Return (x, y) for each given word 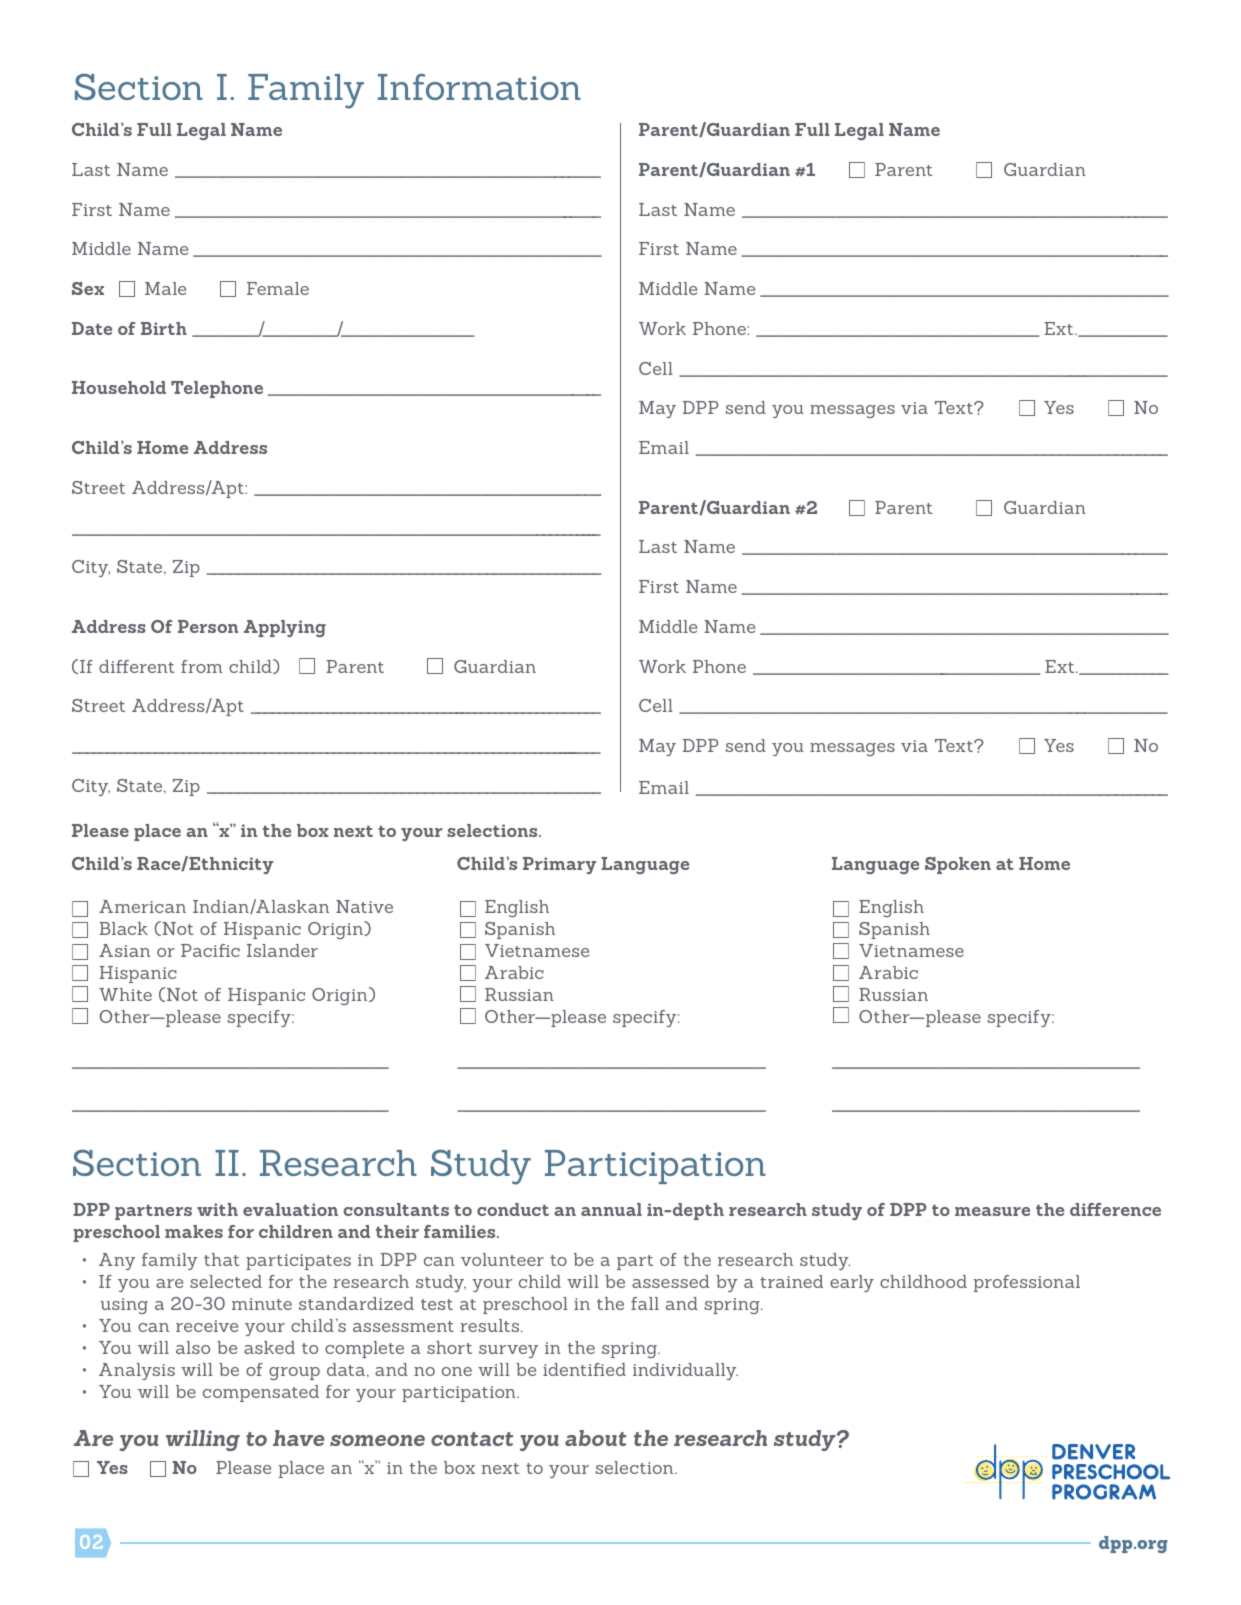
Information (479, 86)
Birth (164, 328)
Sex (88, 288)
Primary (559, 865)
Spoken (958, 865)
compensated (261, 1393)
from (201, 666)
